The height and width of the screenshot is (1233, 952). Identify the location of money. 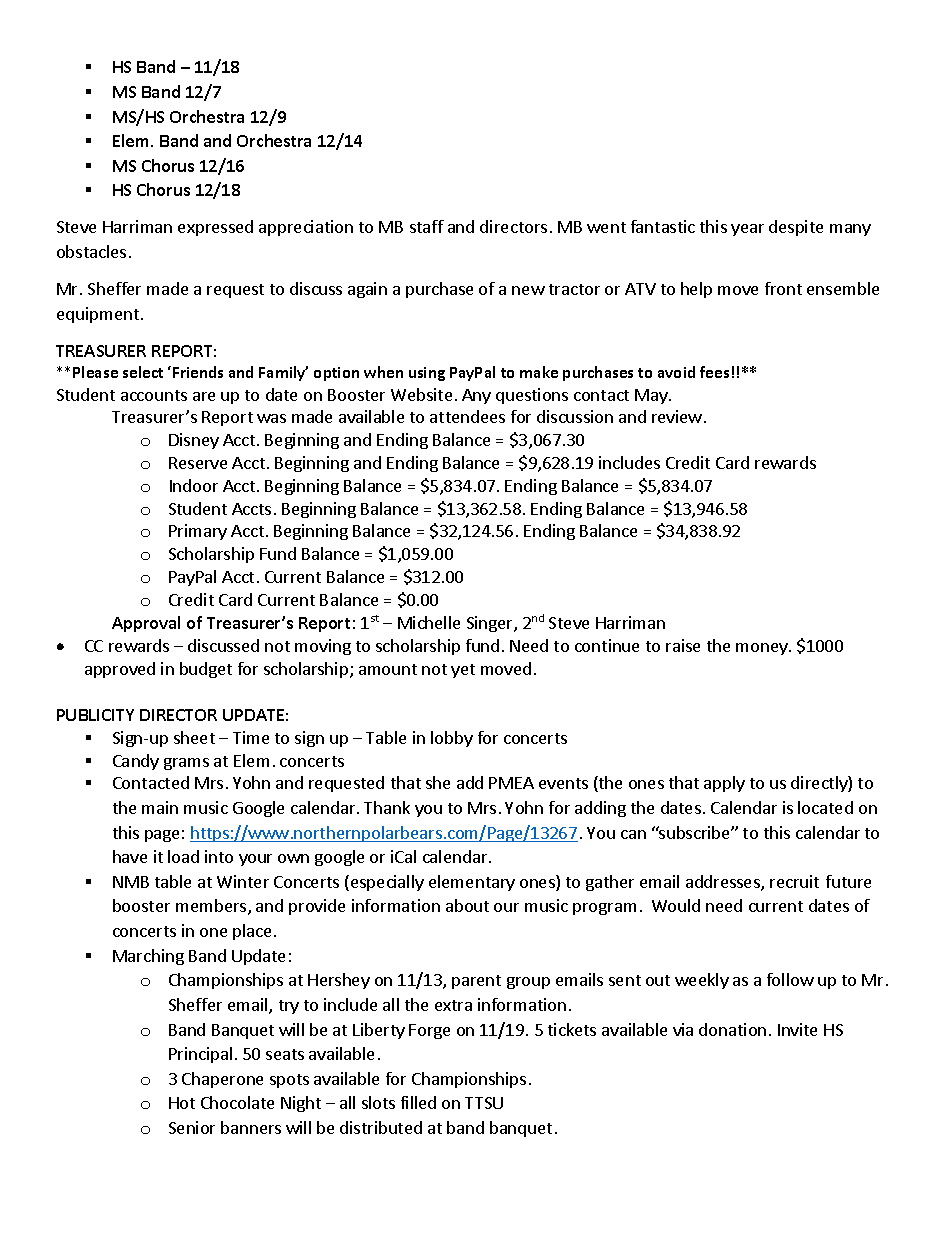
(763, 649).
